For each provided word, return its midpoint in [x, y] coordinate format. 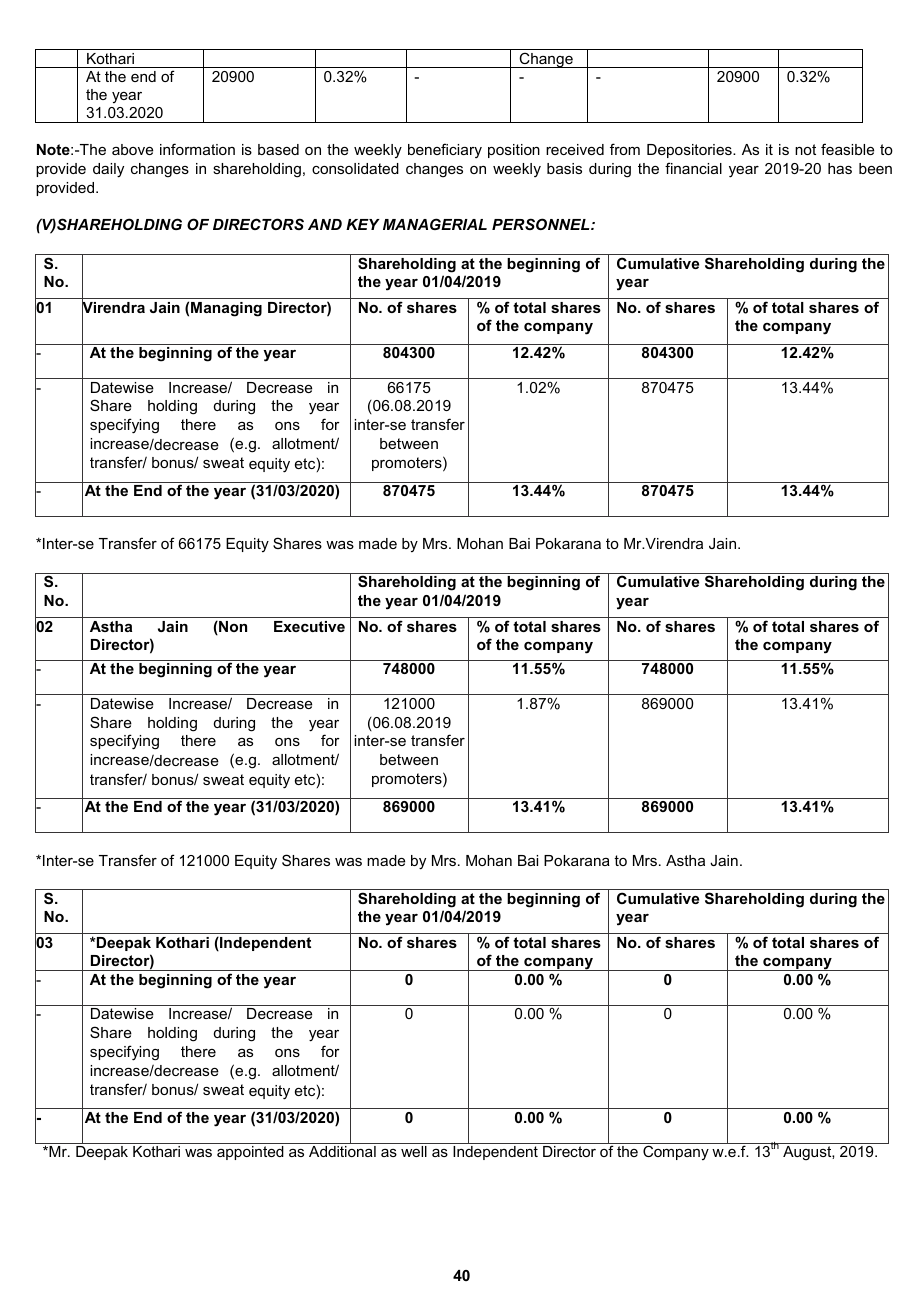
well [414, 1151]
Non [232, 628]
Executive [309, 626]
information [197, 149]
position [514, 151]
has [840, 168]
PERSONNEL [542, 224]
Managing [226, 309]
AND [325, 224]
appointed [250, 1153]
